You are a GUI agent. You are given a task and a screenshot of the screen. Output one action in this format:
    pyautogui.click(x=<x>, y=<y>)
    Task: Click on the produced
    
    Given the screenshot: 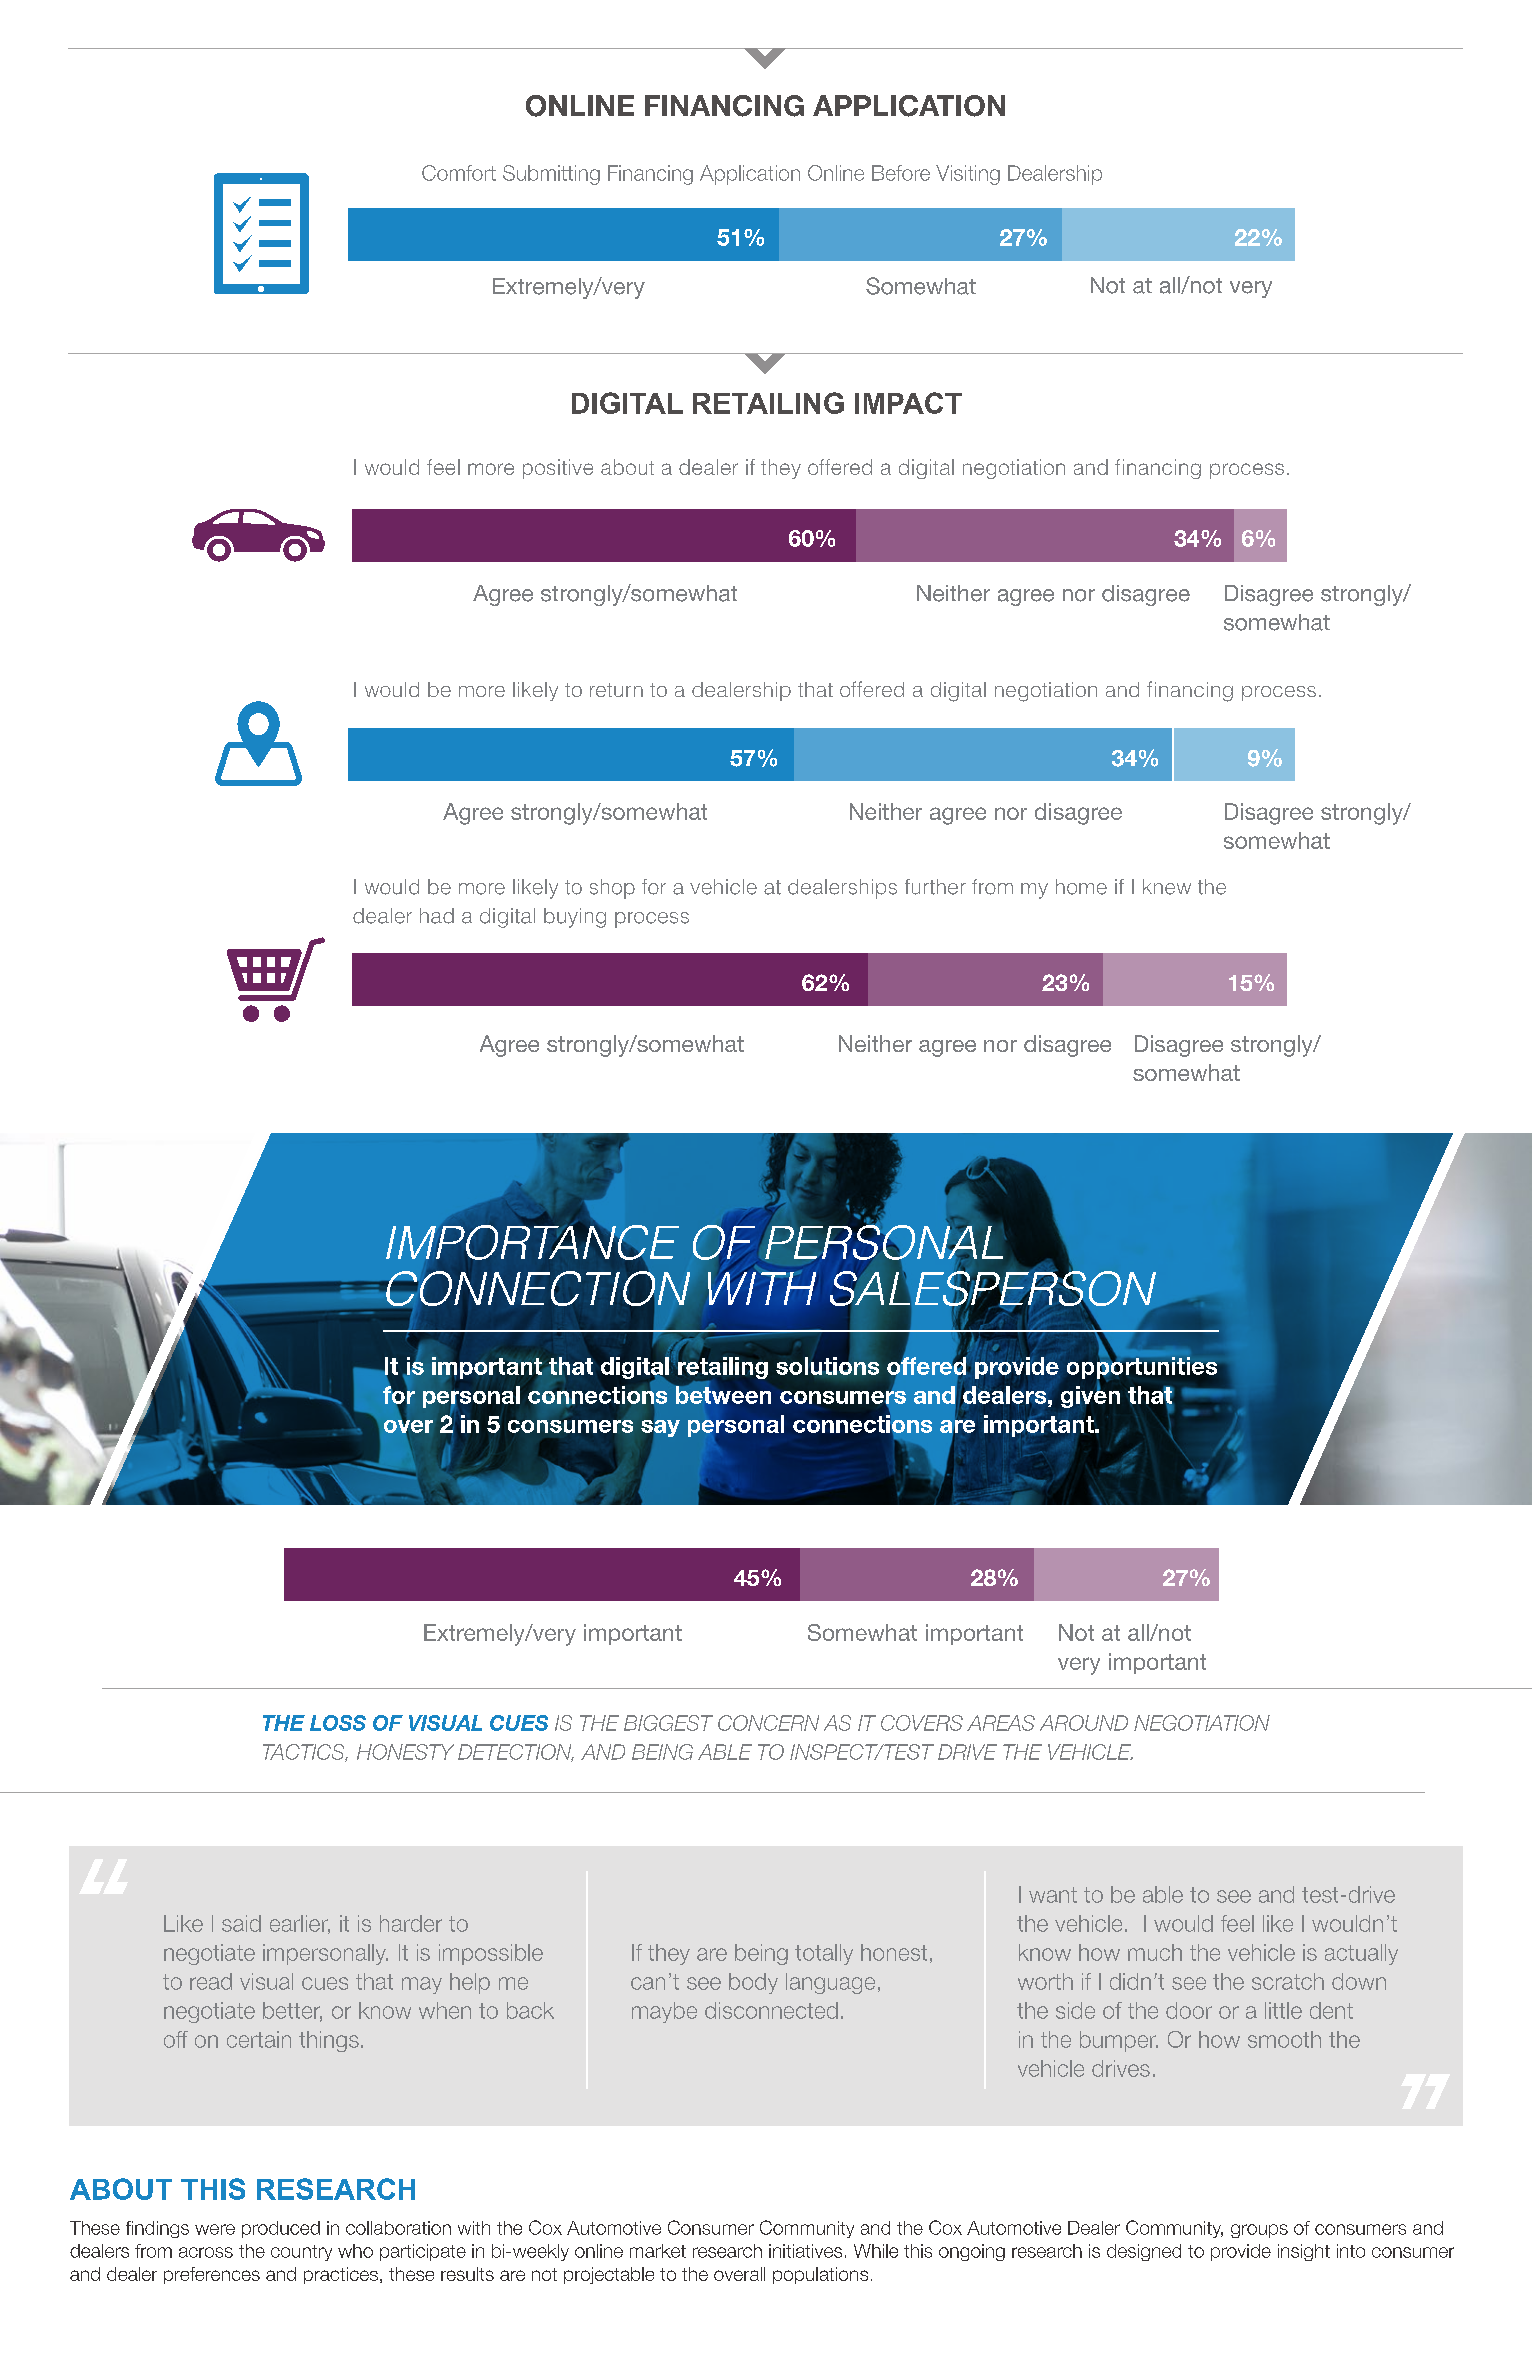 What is the action you would take?
    pyautogui.click(x=281, y=2229)
